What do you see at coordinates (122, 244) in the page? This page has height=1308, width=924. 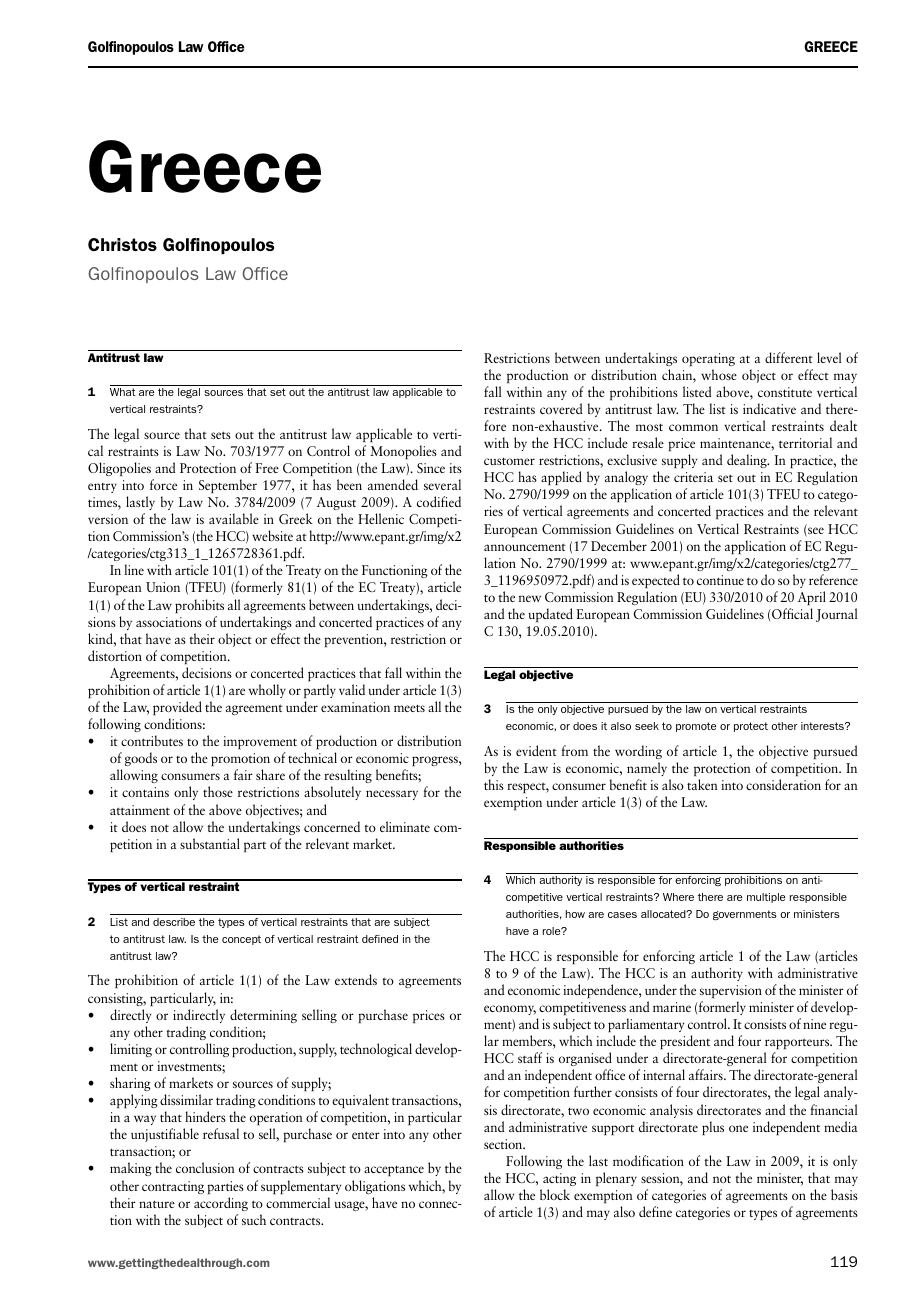 I see `Christos` at bounding box center [122, 244].
